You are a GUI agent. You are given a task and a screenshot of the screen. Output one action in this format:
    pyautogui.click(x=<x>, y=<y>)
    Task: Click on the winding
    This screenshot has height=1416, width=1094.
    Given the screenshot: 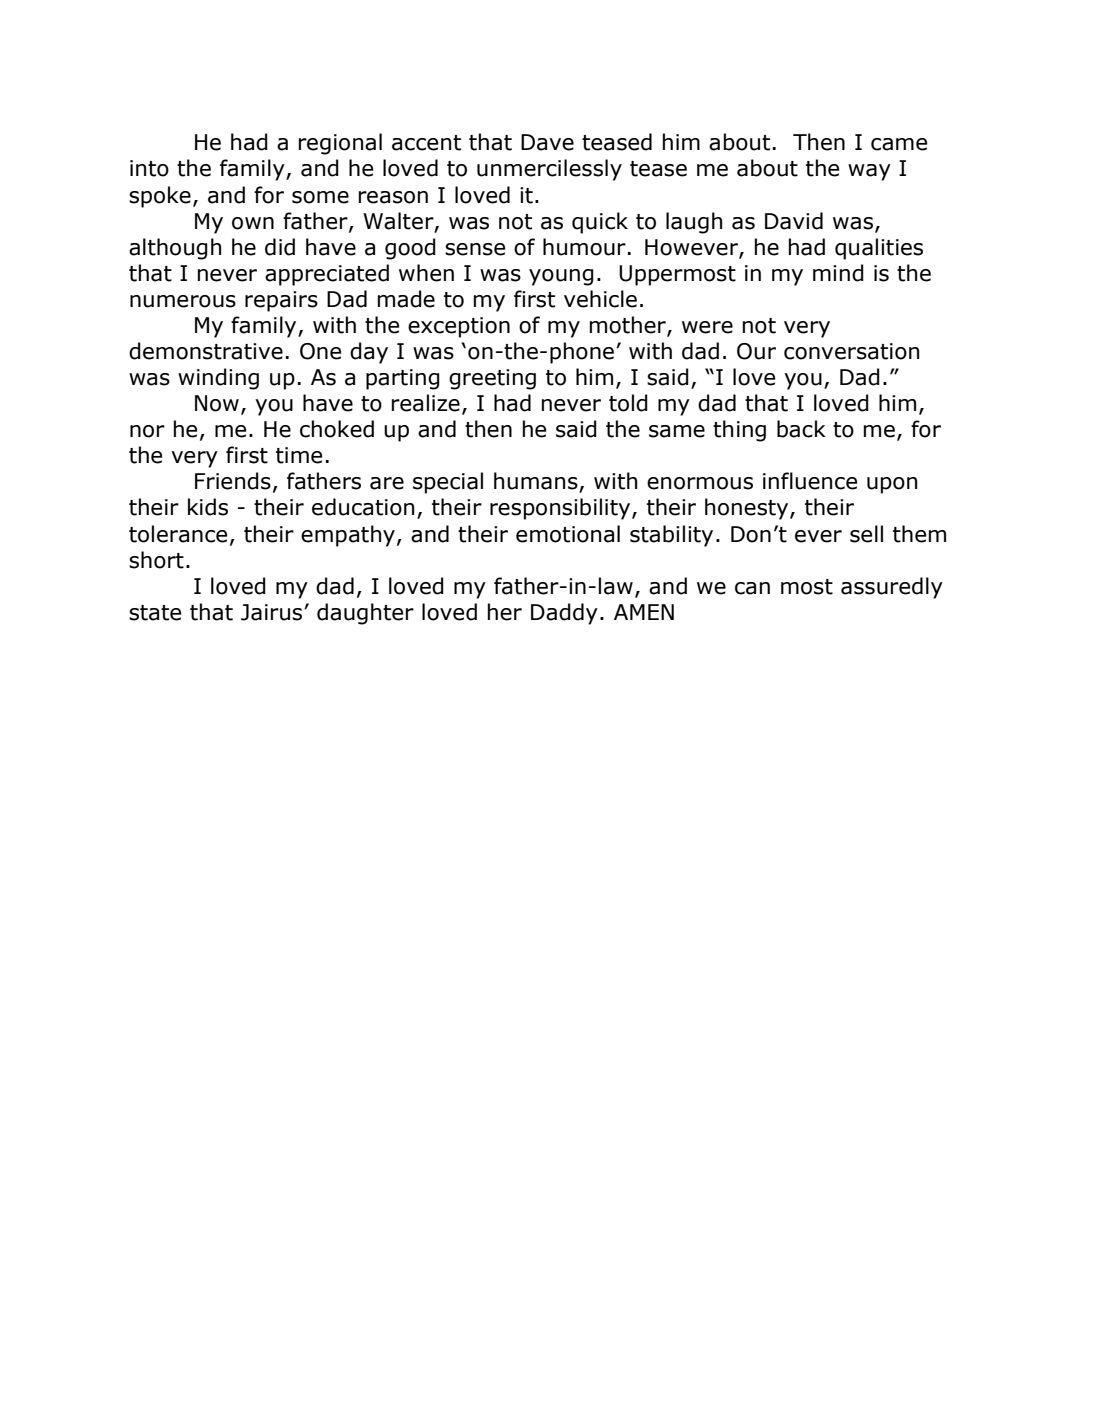 What is the action you would take?
    pyautogui.click(x=218, y=379)
